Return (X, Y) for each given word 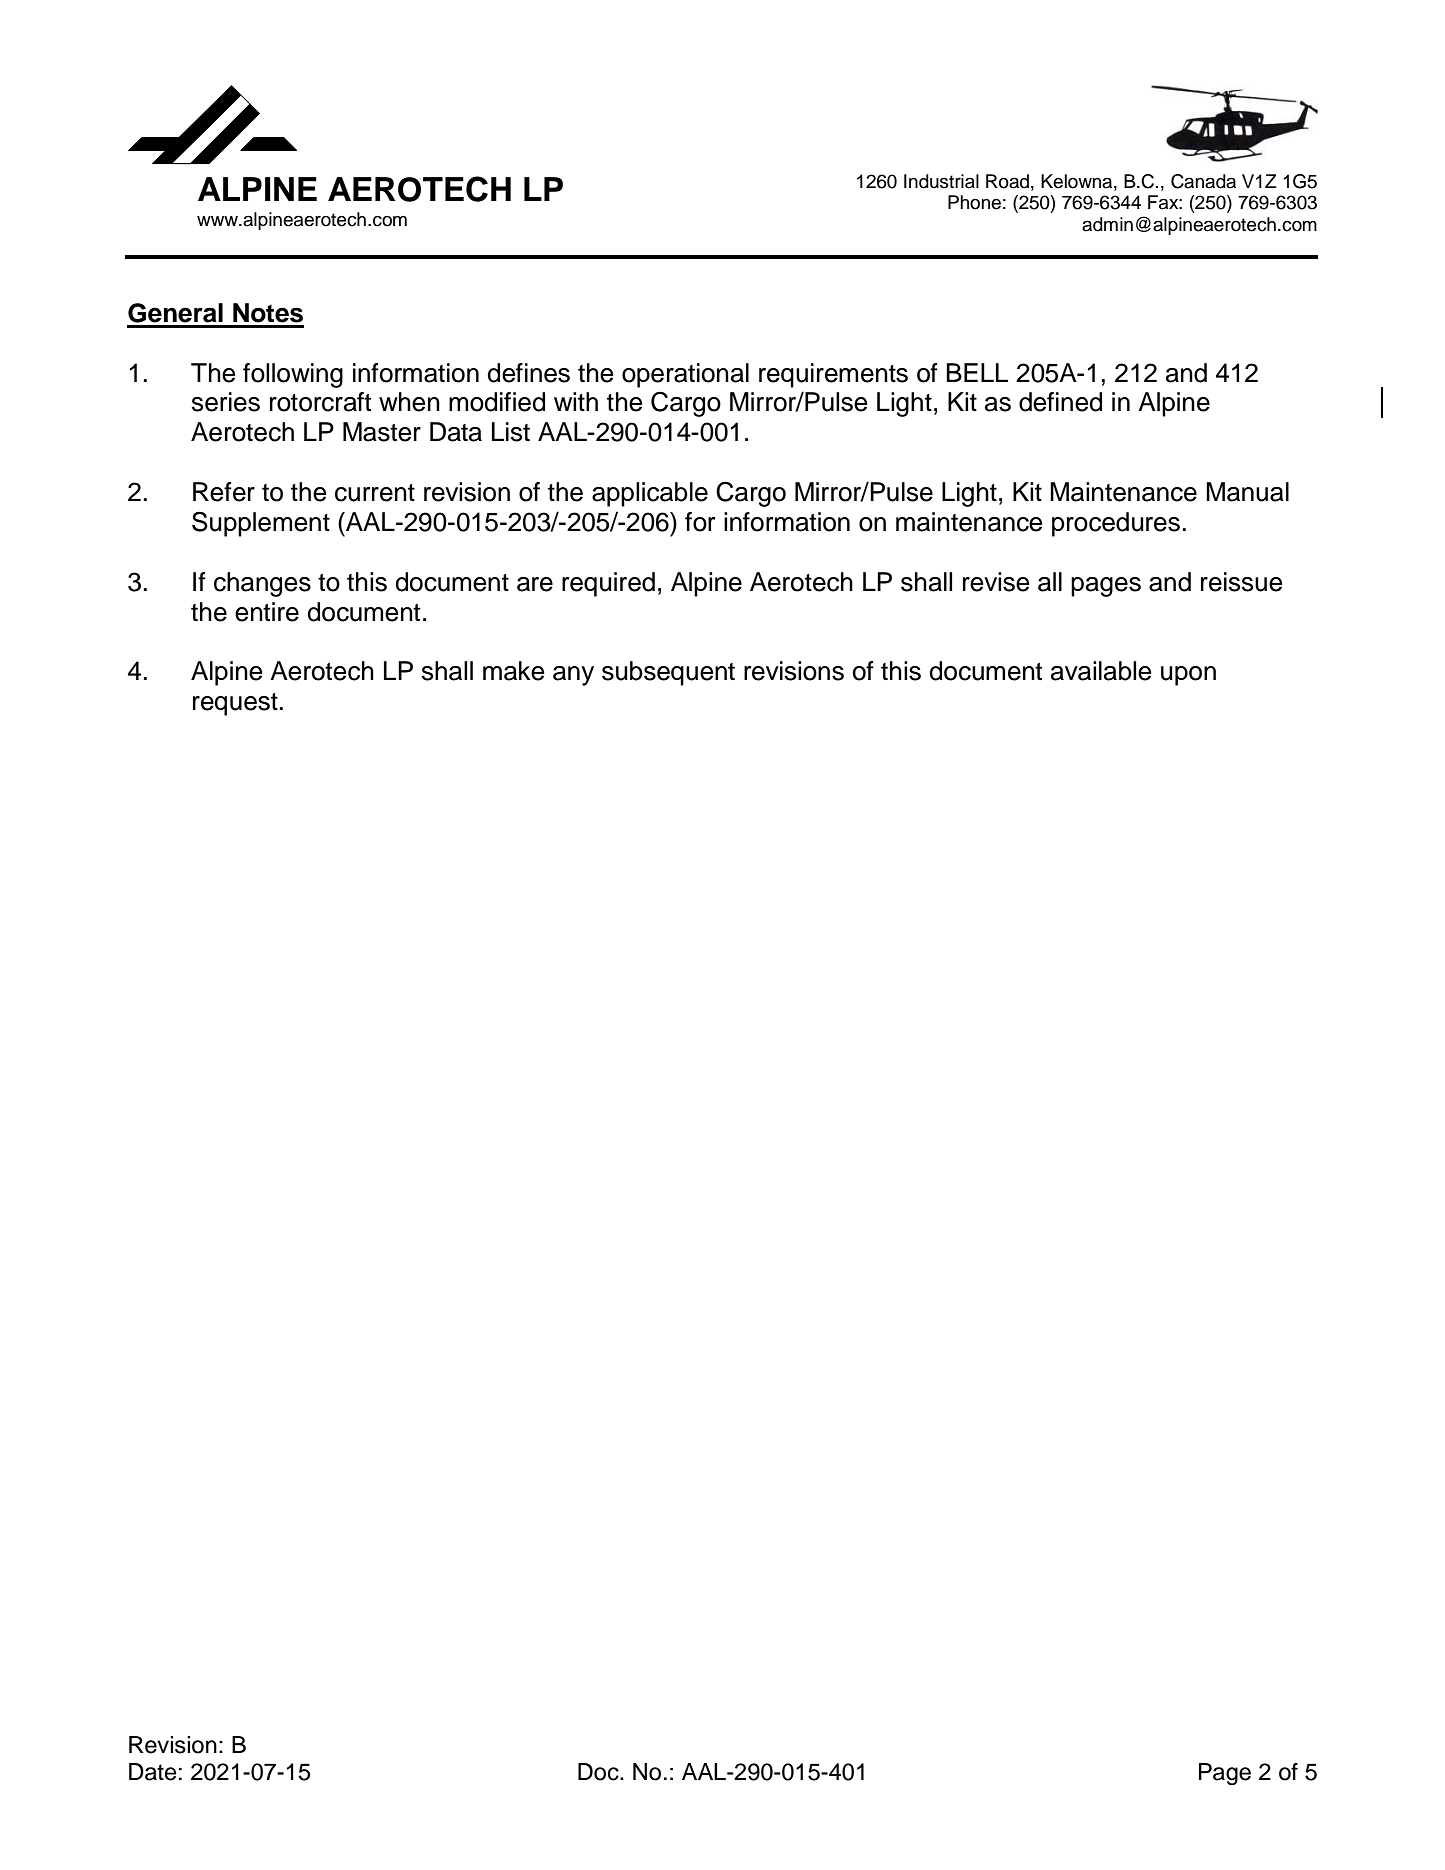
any (573, 676)
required (608, 584)
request (235, 704)
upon (1188, 676)
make (513, 671)
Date (152, 1772)
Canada (1203, 181)
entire (267, 612)
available (1101, 671)
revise (996, 582)
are (535, 584)
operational (685, 375)
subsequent (668, 673)
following (293, 375)
